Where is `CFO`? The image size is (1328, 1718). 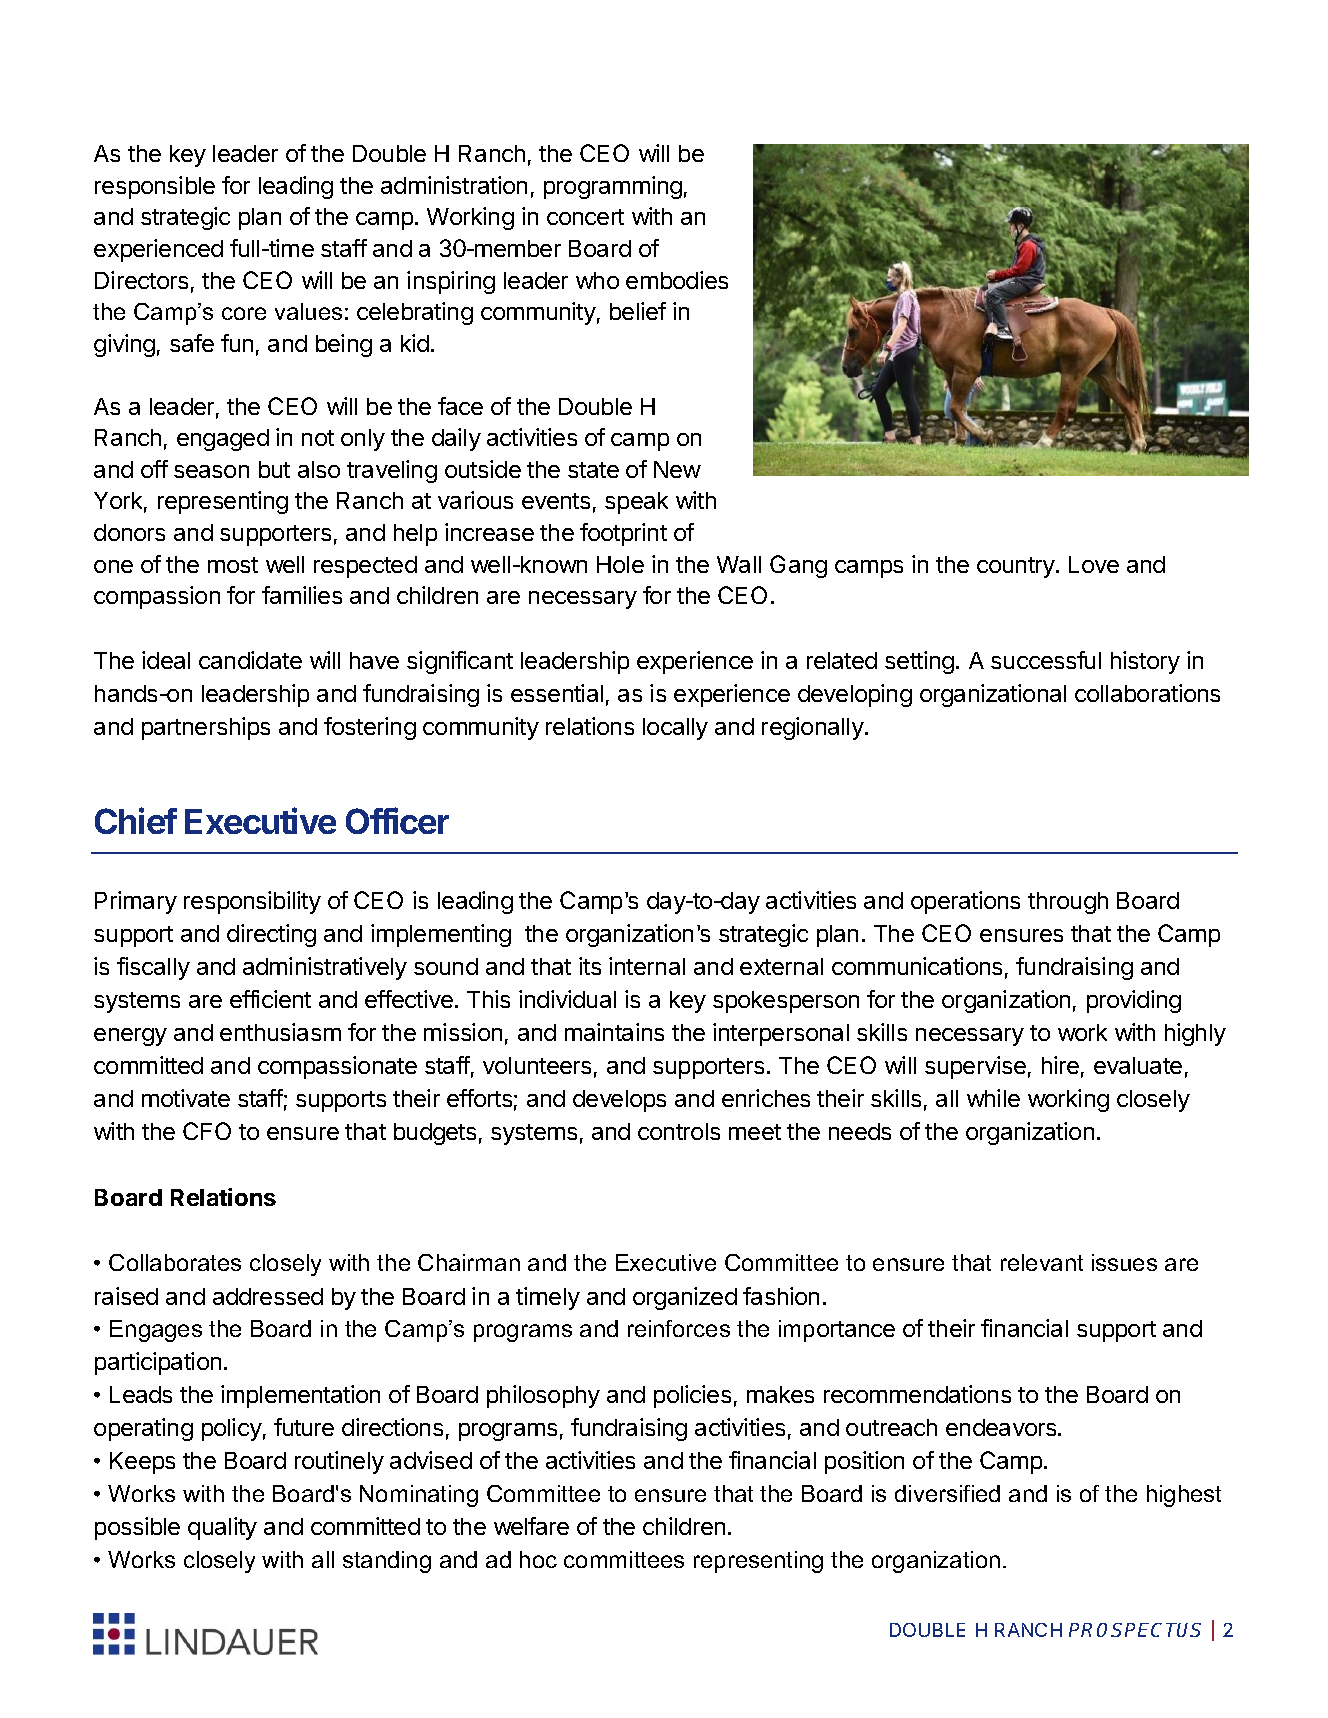
CFO is located at coordinates (207, 1131).
